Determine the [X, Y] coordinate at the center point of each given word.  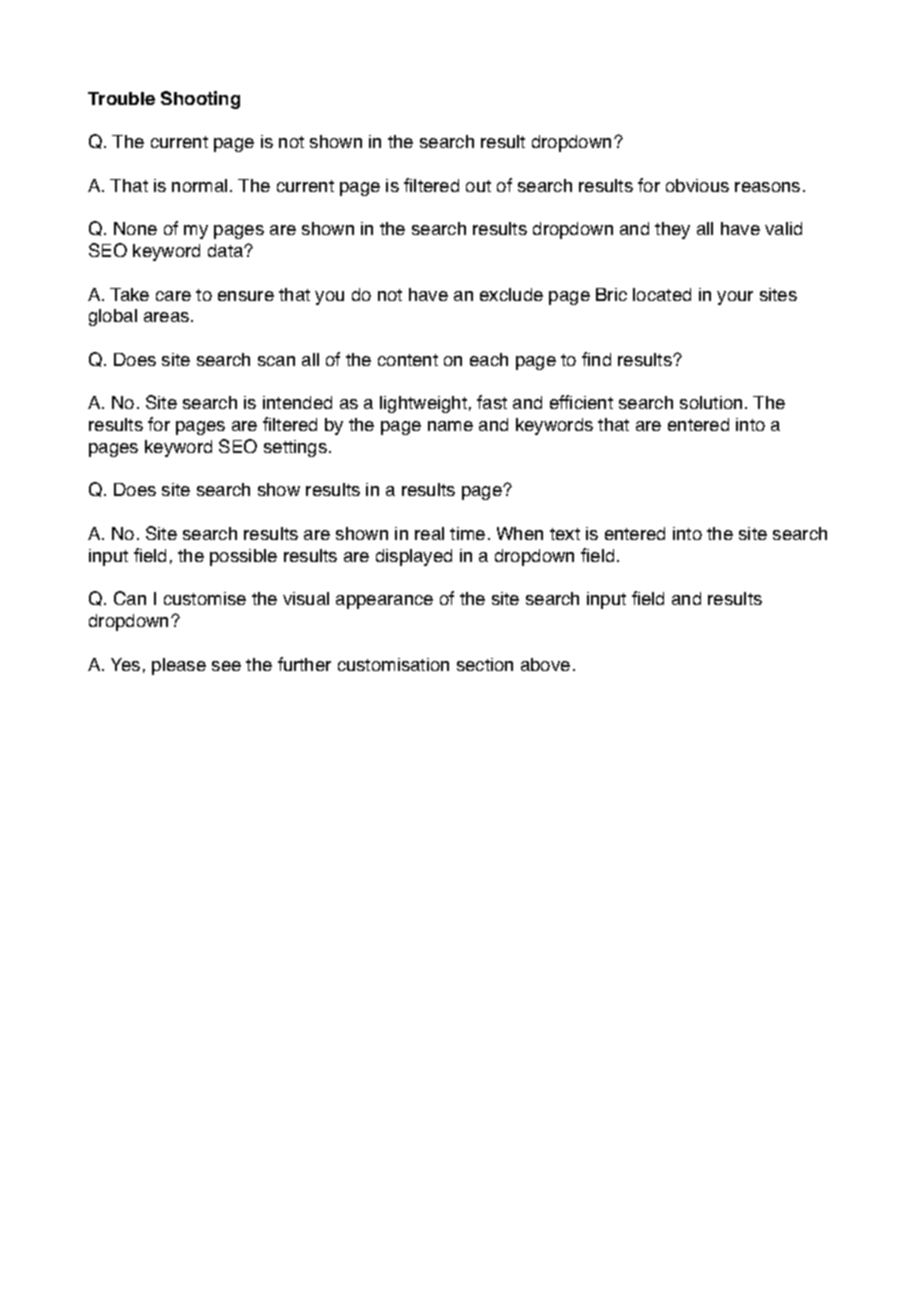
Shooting [200, 100]
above [545, 664]
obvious [697, 185]
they [672, 230]
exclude [511, 294]
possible [243, 557]
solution [711, 402]
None [135, 228]
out [478, 186]
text [565, 534]
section [485, 664]
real [429, 533]
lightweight [423, 404]
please [179, 666]
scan [276, 361]
